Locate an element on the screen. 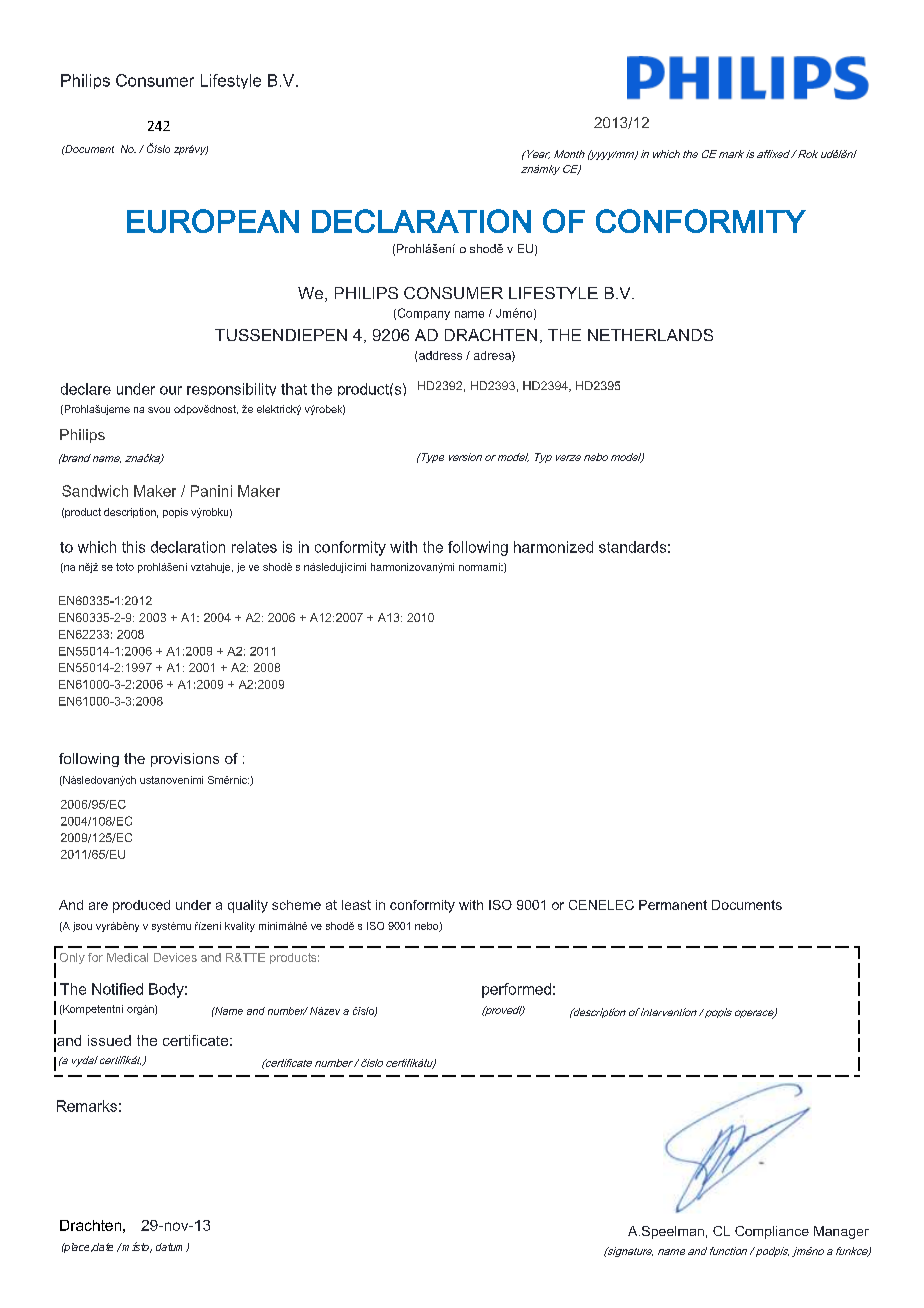  address is located at coordinates (440, 355).
